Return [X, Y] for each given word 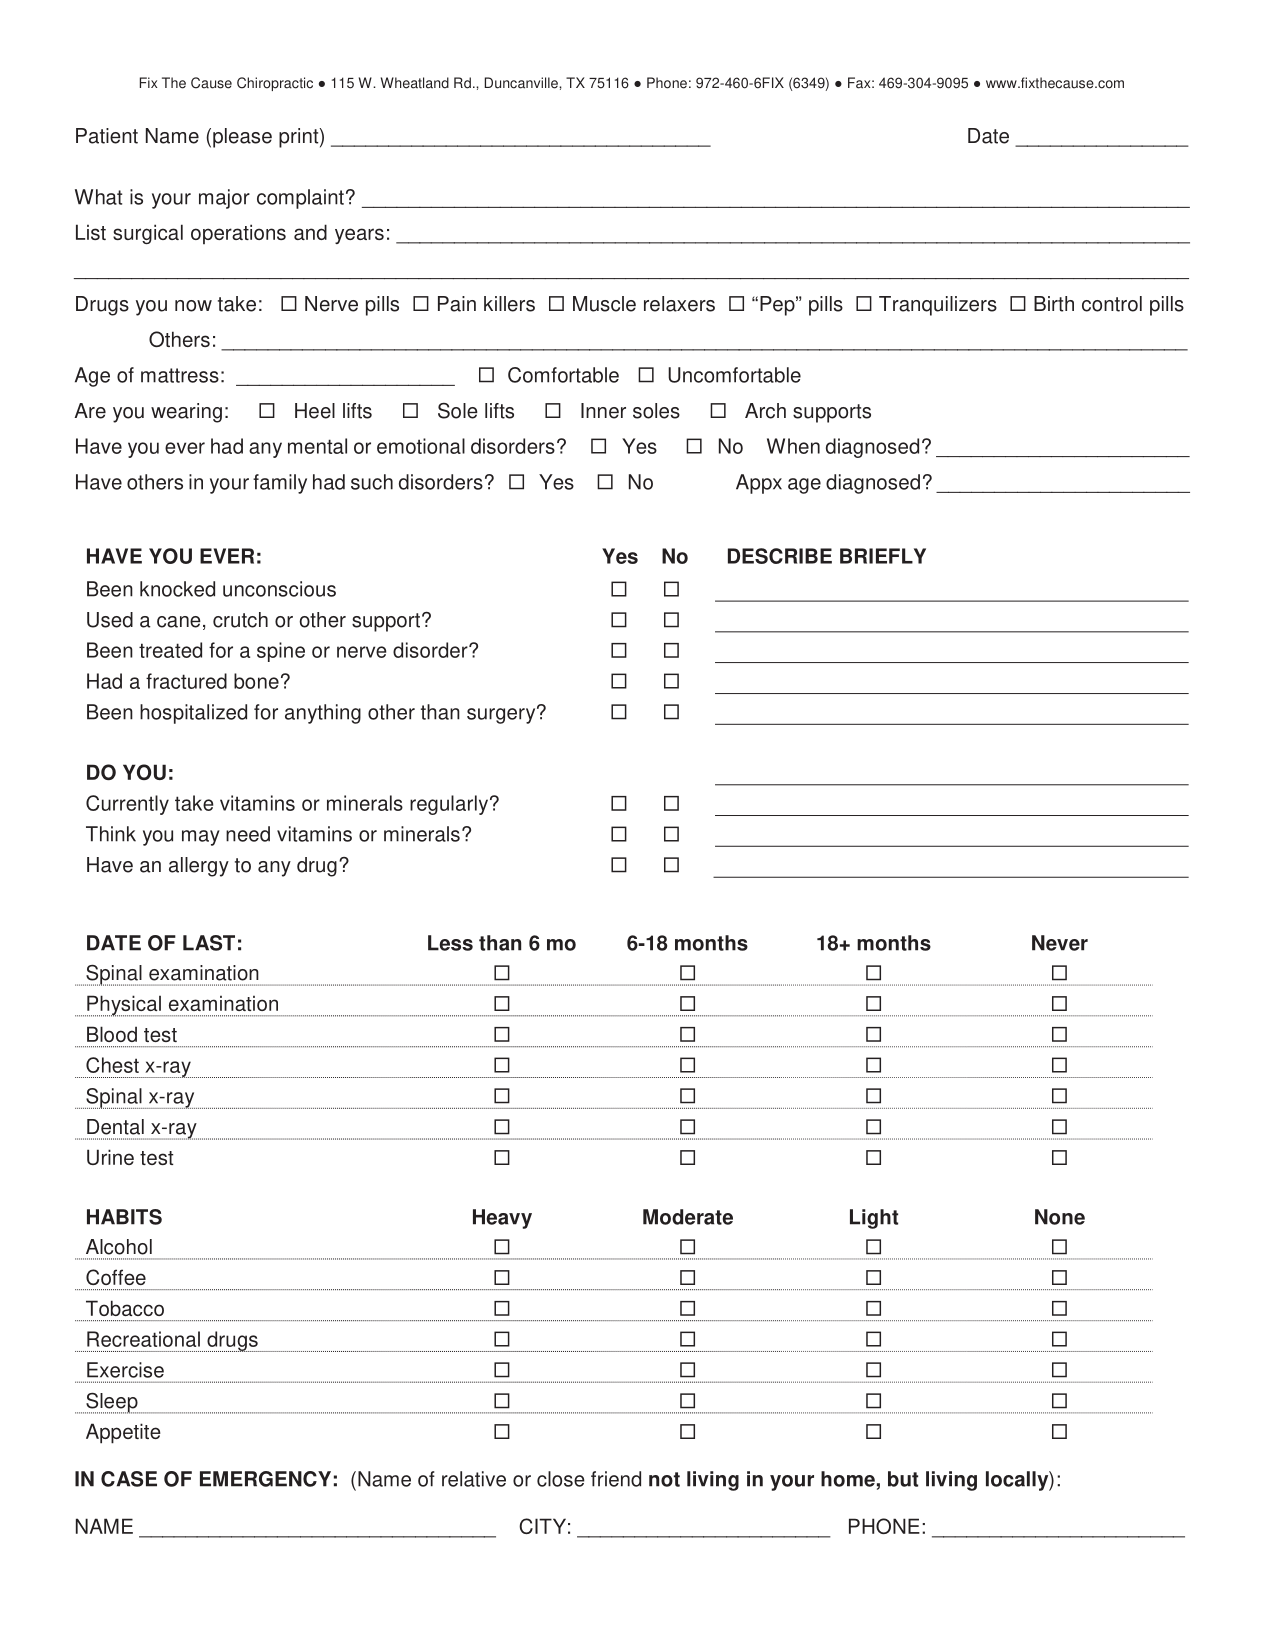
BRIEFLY [883, 556]
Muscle [604, 304]
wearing [186, 413]
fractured [186, 681]
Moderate [688, 1217]
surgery [502, 715]
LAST [209, 943]
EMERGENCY [265, 1479]
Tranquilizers [938, 306]
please [242, 138]
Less [450, 943]
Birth [1054, 304]
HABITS [124, 1217]
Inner [603, 411]
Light [874, 1219]
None [1060, 1217]
